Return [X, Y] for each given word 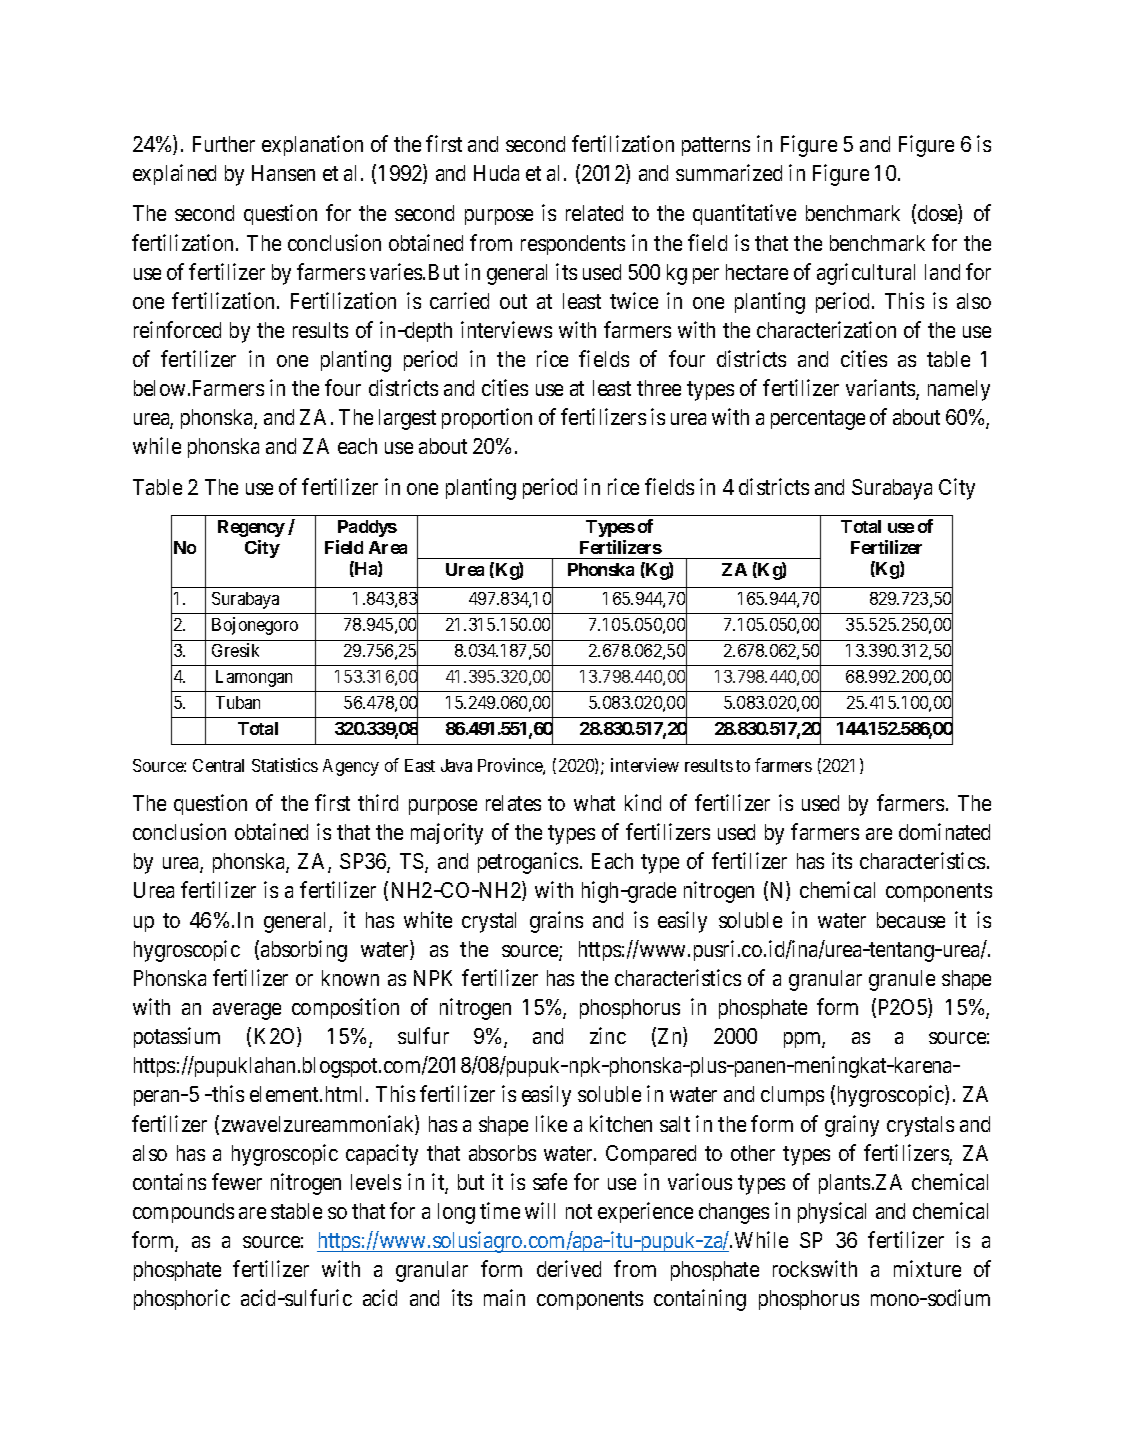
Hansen [283, 173]
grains [556, 922]
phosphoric [182, 1299]
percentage [818, 420]
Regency [251, 528]
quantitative [744, 214]
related [594, 213]
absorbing [304, 951]
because [911, 920]
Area [388, 547]
